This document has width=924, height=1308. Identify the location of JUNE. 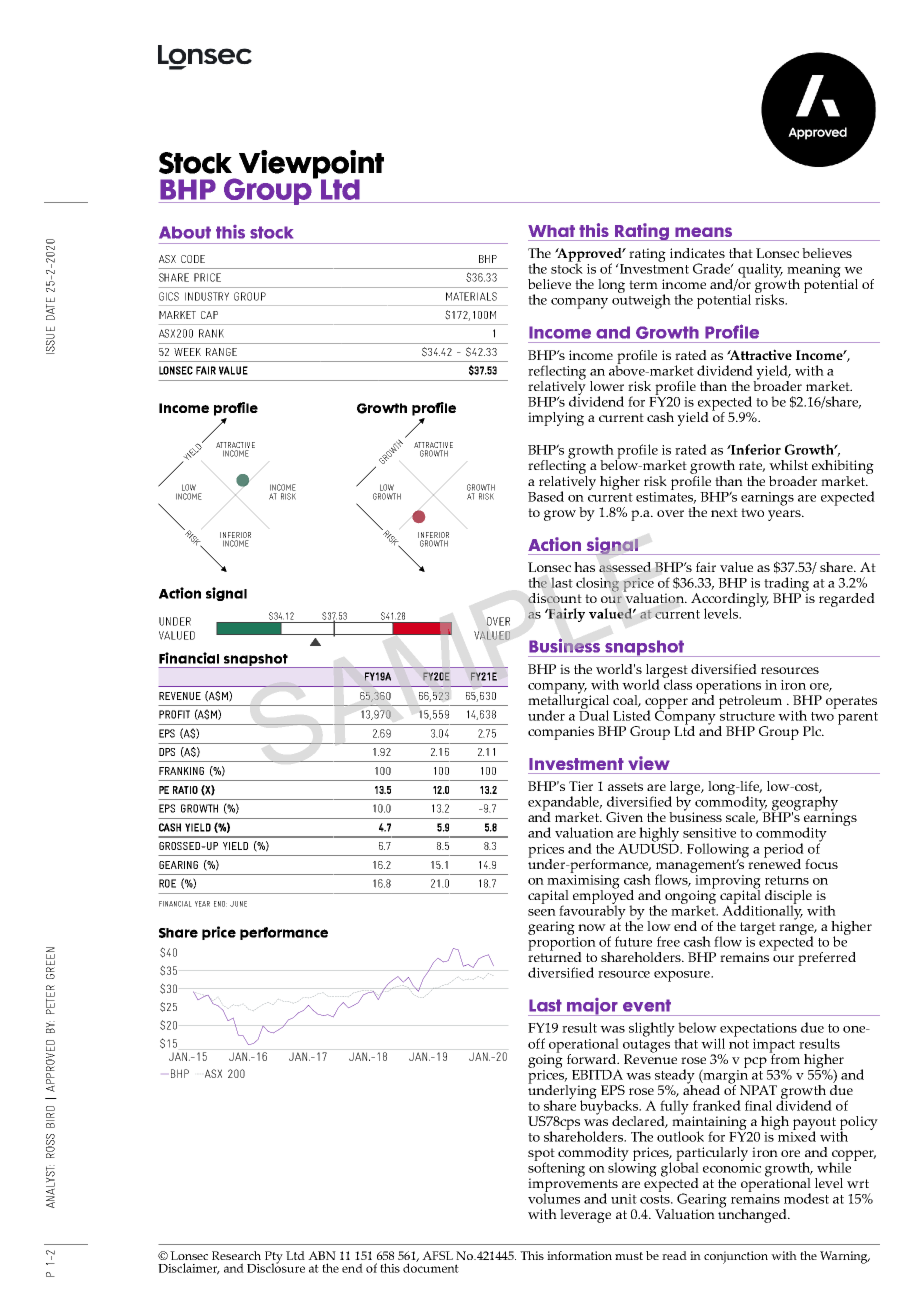
(238, 904).
